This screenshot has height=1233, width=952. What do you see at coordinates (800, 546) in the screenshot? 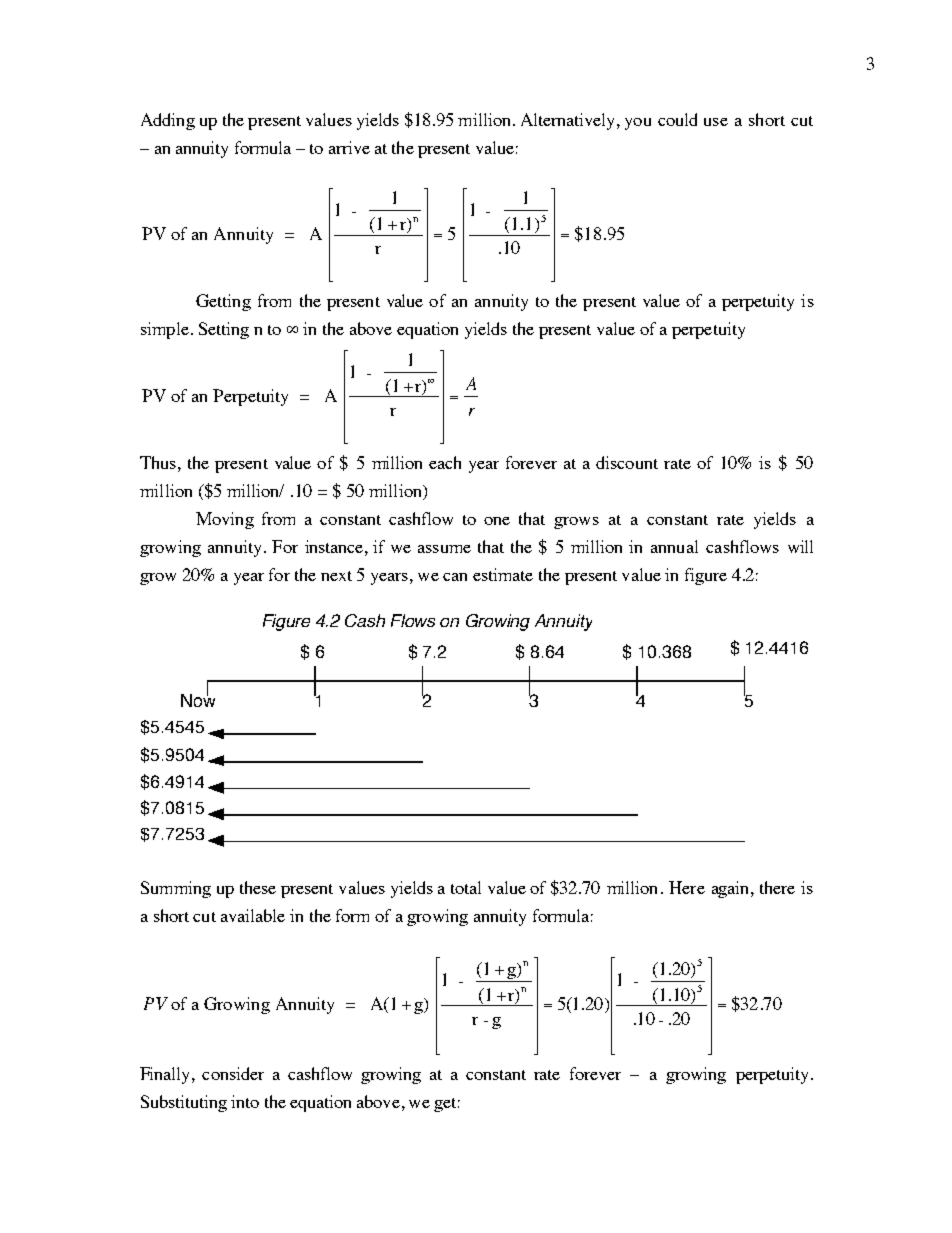
I see `will` at bounding box center [800, 546].
